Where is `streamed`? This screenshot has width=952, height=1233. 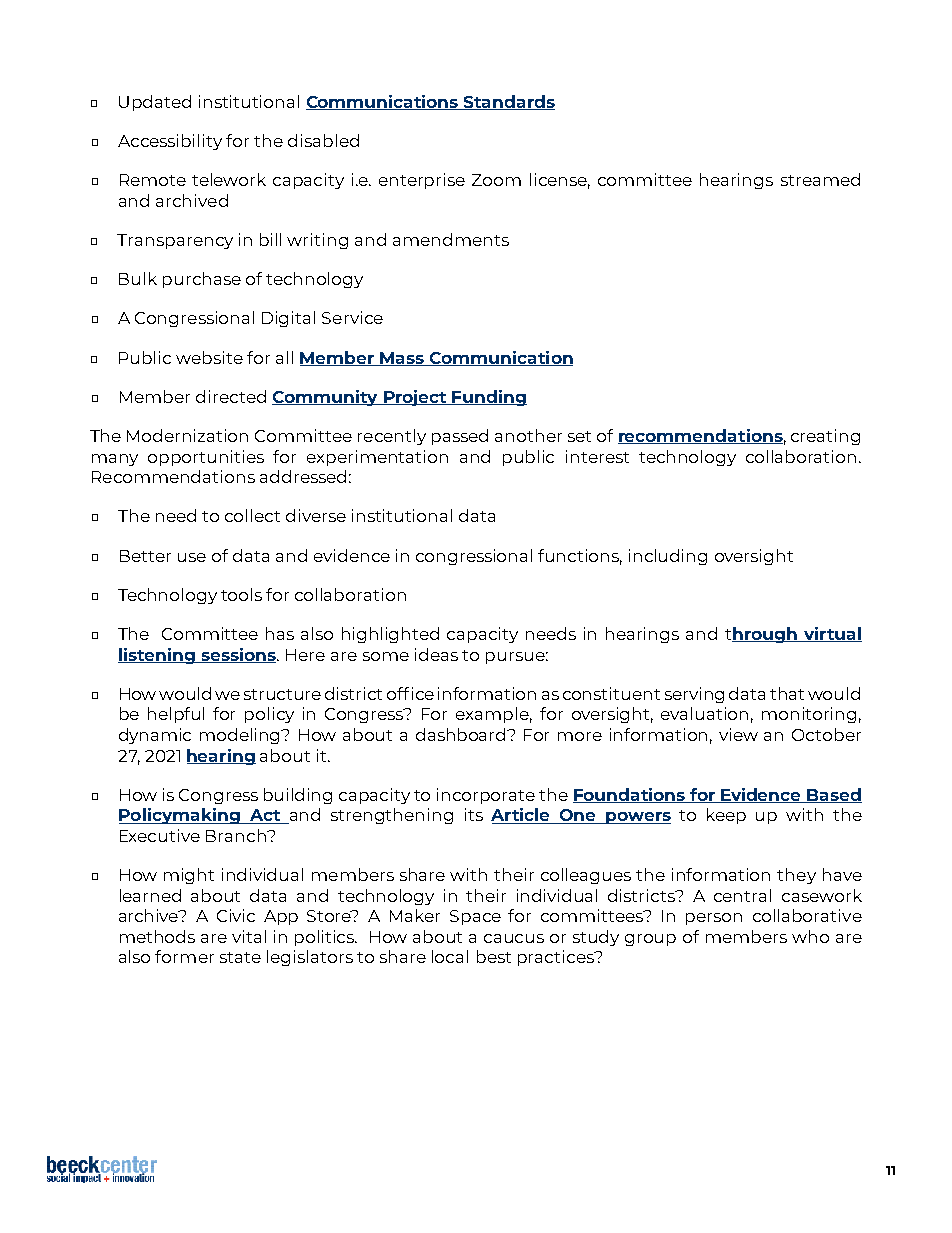
streamed is located at coordinates (820, 179).
